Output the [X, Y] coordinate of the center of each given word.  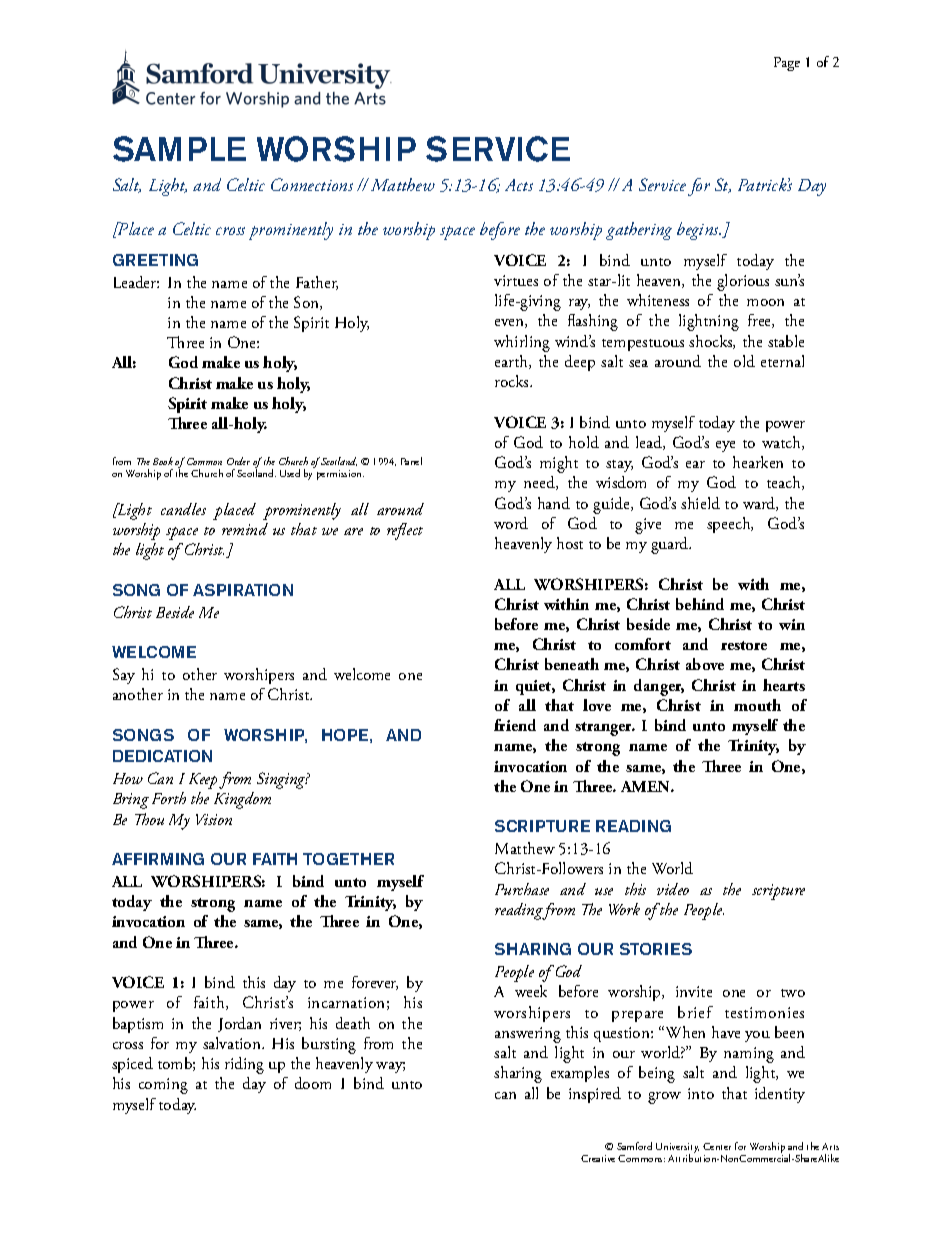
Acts [519, 185]
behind [700, 604]
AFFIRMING [158, 859]
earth [512, 362]
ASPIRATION [243, 590]
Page [787, 64]
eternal [782, 361]
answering [528, 1035]
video [673, 889]
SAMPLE [179, 149]
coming [163, 1086]
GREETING [155, 260]
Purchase [522, 889]
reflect [405, 531]
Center [717, 1146]
